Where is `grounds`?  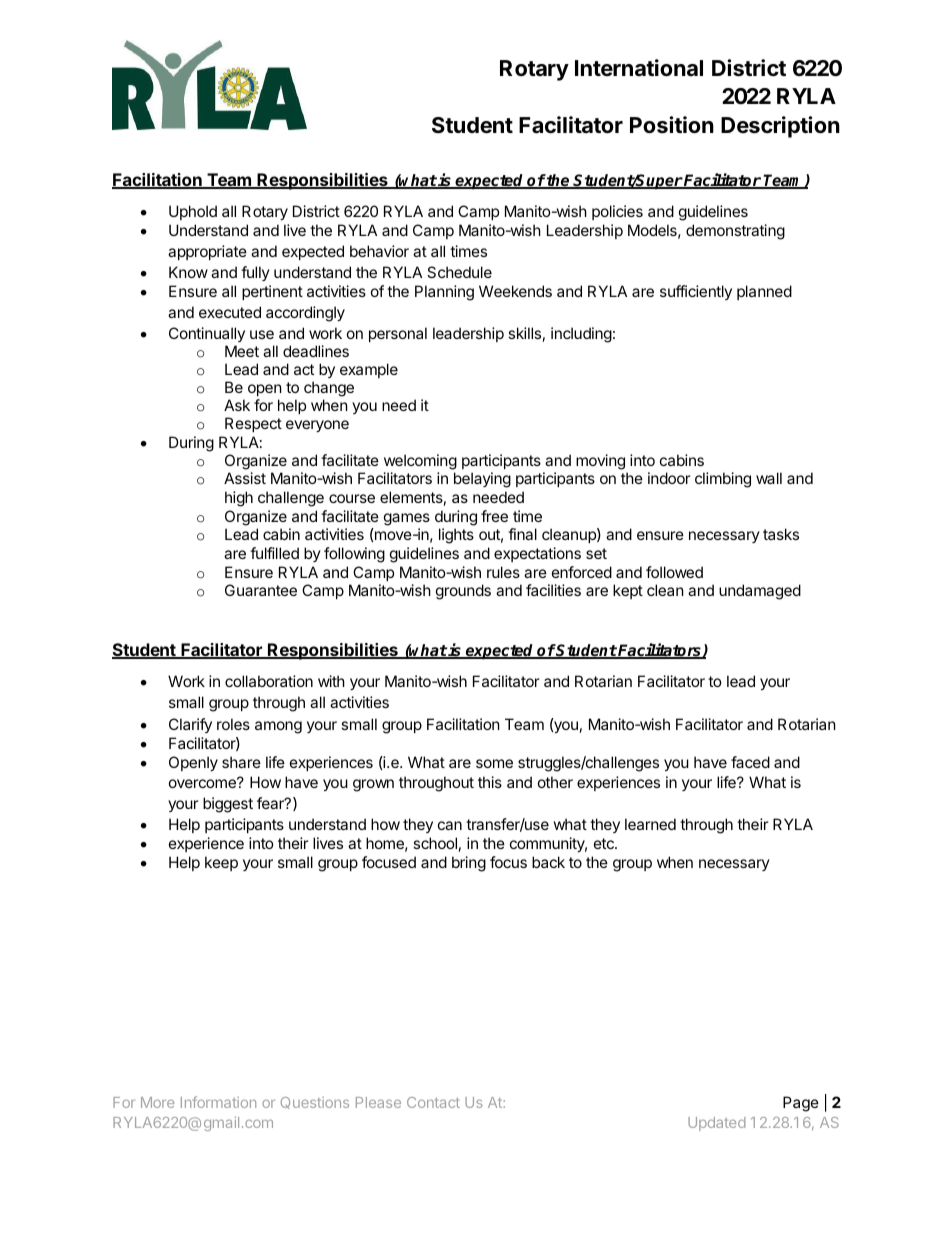
grounds is located at coordinates (463, 592).
